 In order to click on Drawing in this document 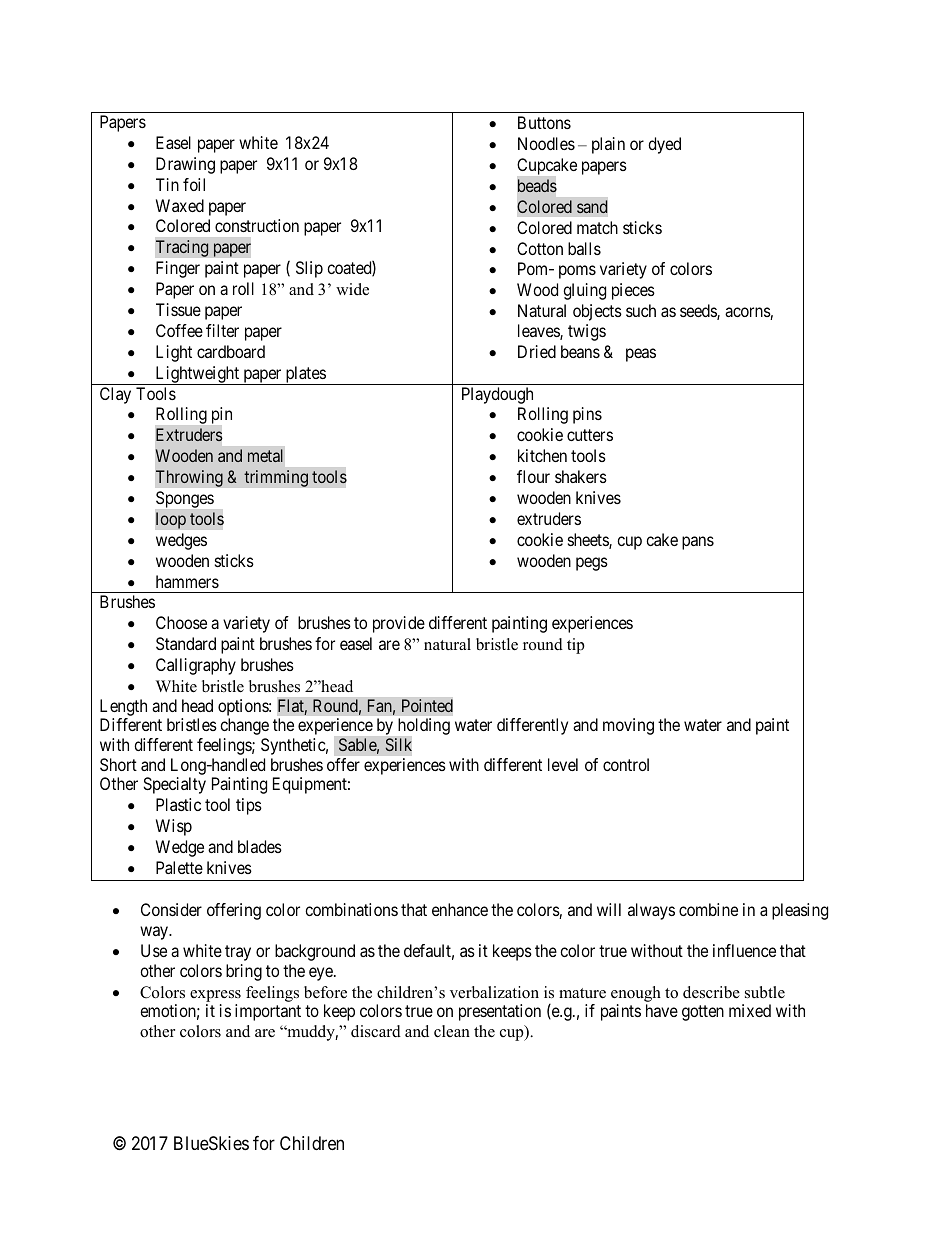, I will do `click(185, 165)`.
